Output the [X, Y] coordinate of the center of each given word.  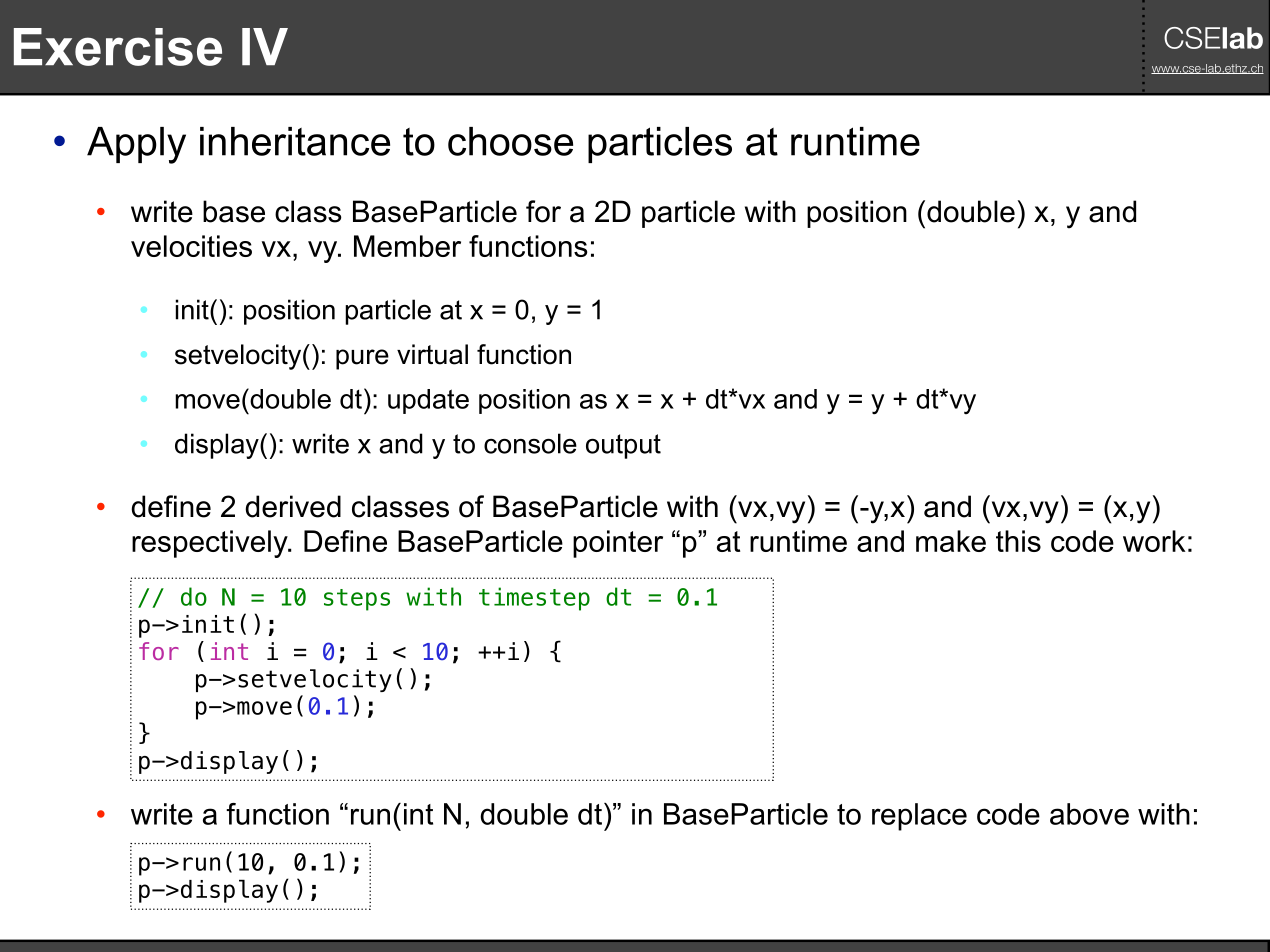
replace [919, 817]
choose [510, 141]
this [1018, 541]
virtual [432, 354]
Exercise [118, 47]
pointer [618, 544]
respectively [211, 544]
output [623, 446]
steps [357, 600]
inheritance [295, 141]
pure [362, 359]
